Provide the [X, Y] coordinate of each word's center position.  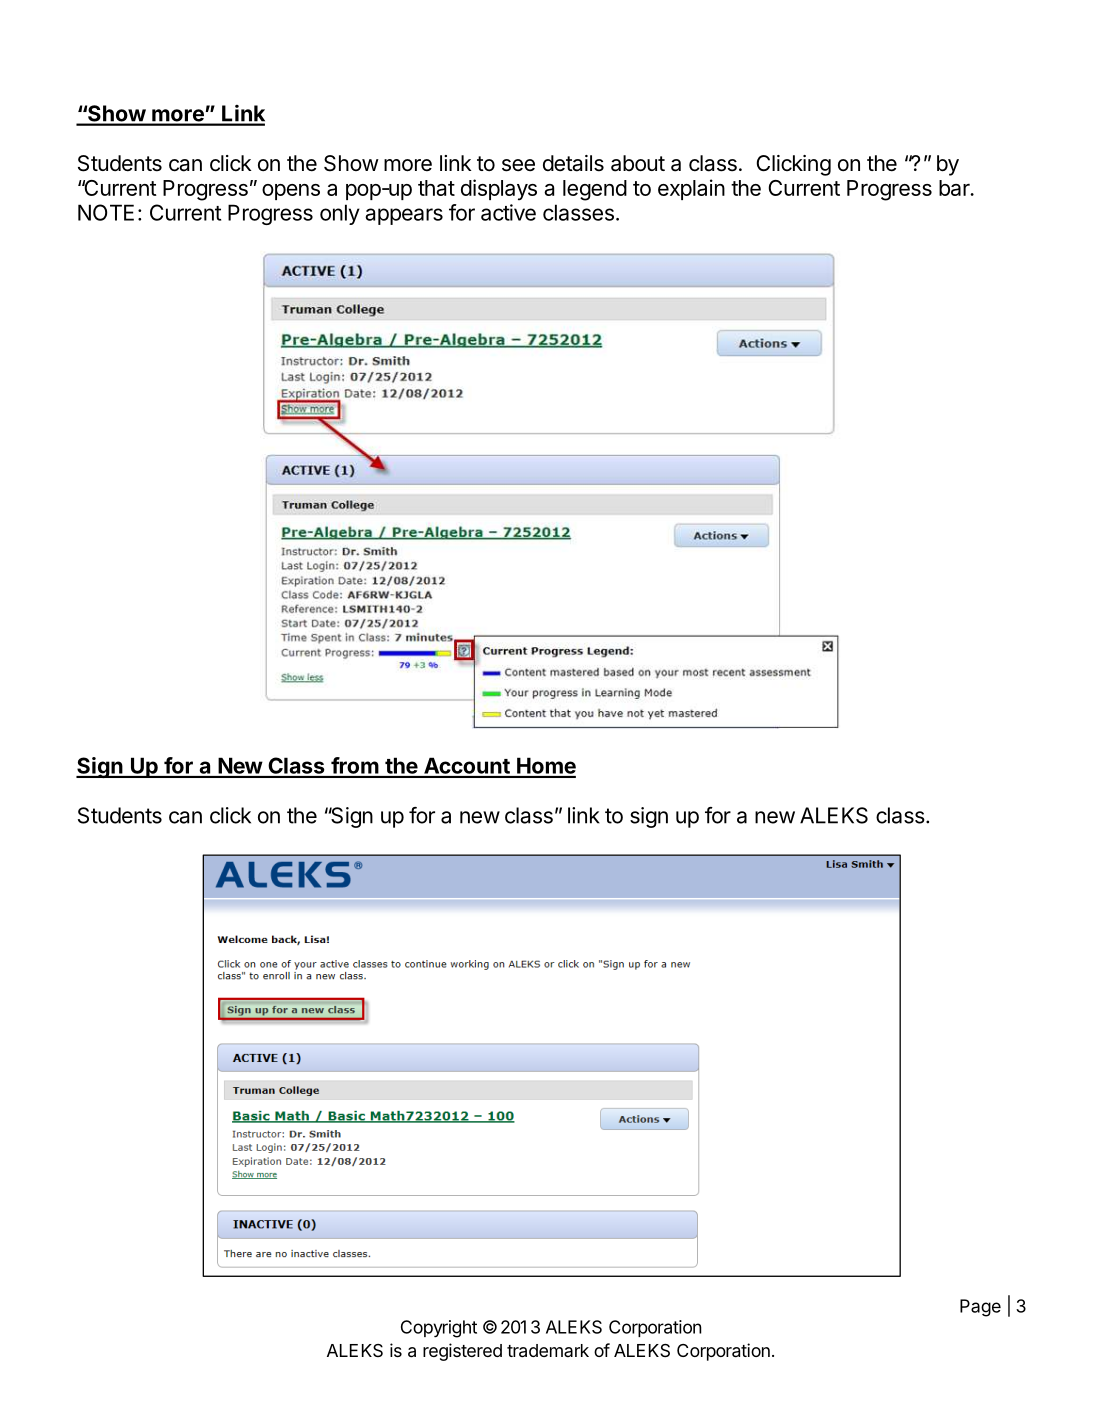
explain [691, 189]
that [436, 188]
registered [462, 1352]
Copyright [439, 1329]
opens [291, 192]
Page [980, 1308]
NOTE [106, 212]
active [508, 212]
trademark [548, 1351]
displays [499, 190]
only [340, 214]
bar [955, 188]
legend [595, 190]
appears [404, 216]
